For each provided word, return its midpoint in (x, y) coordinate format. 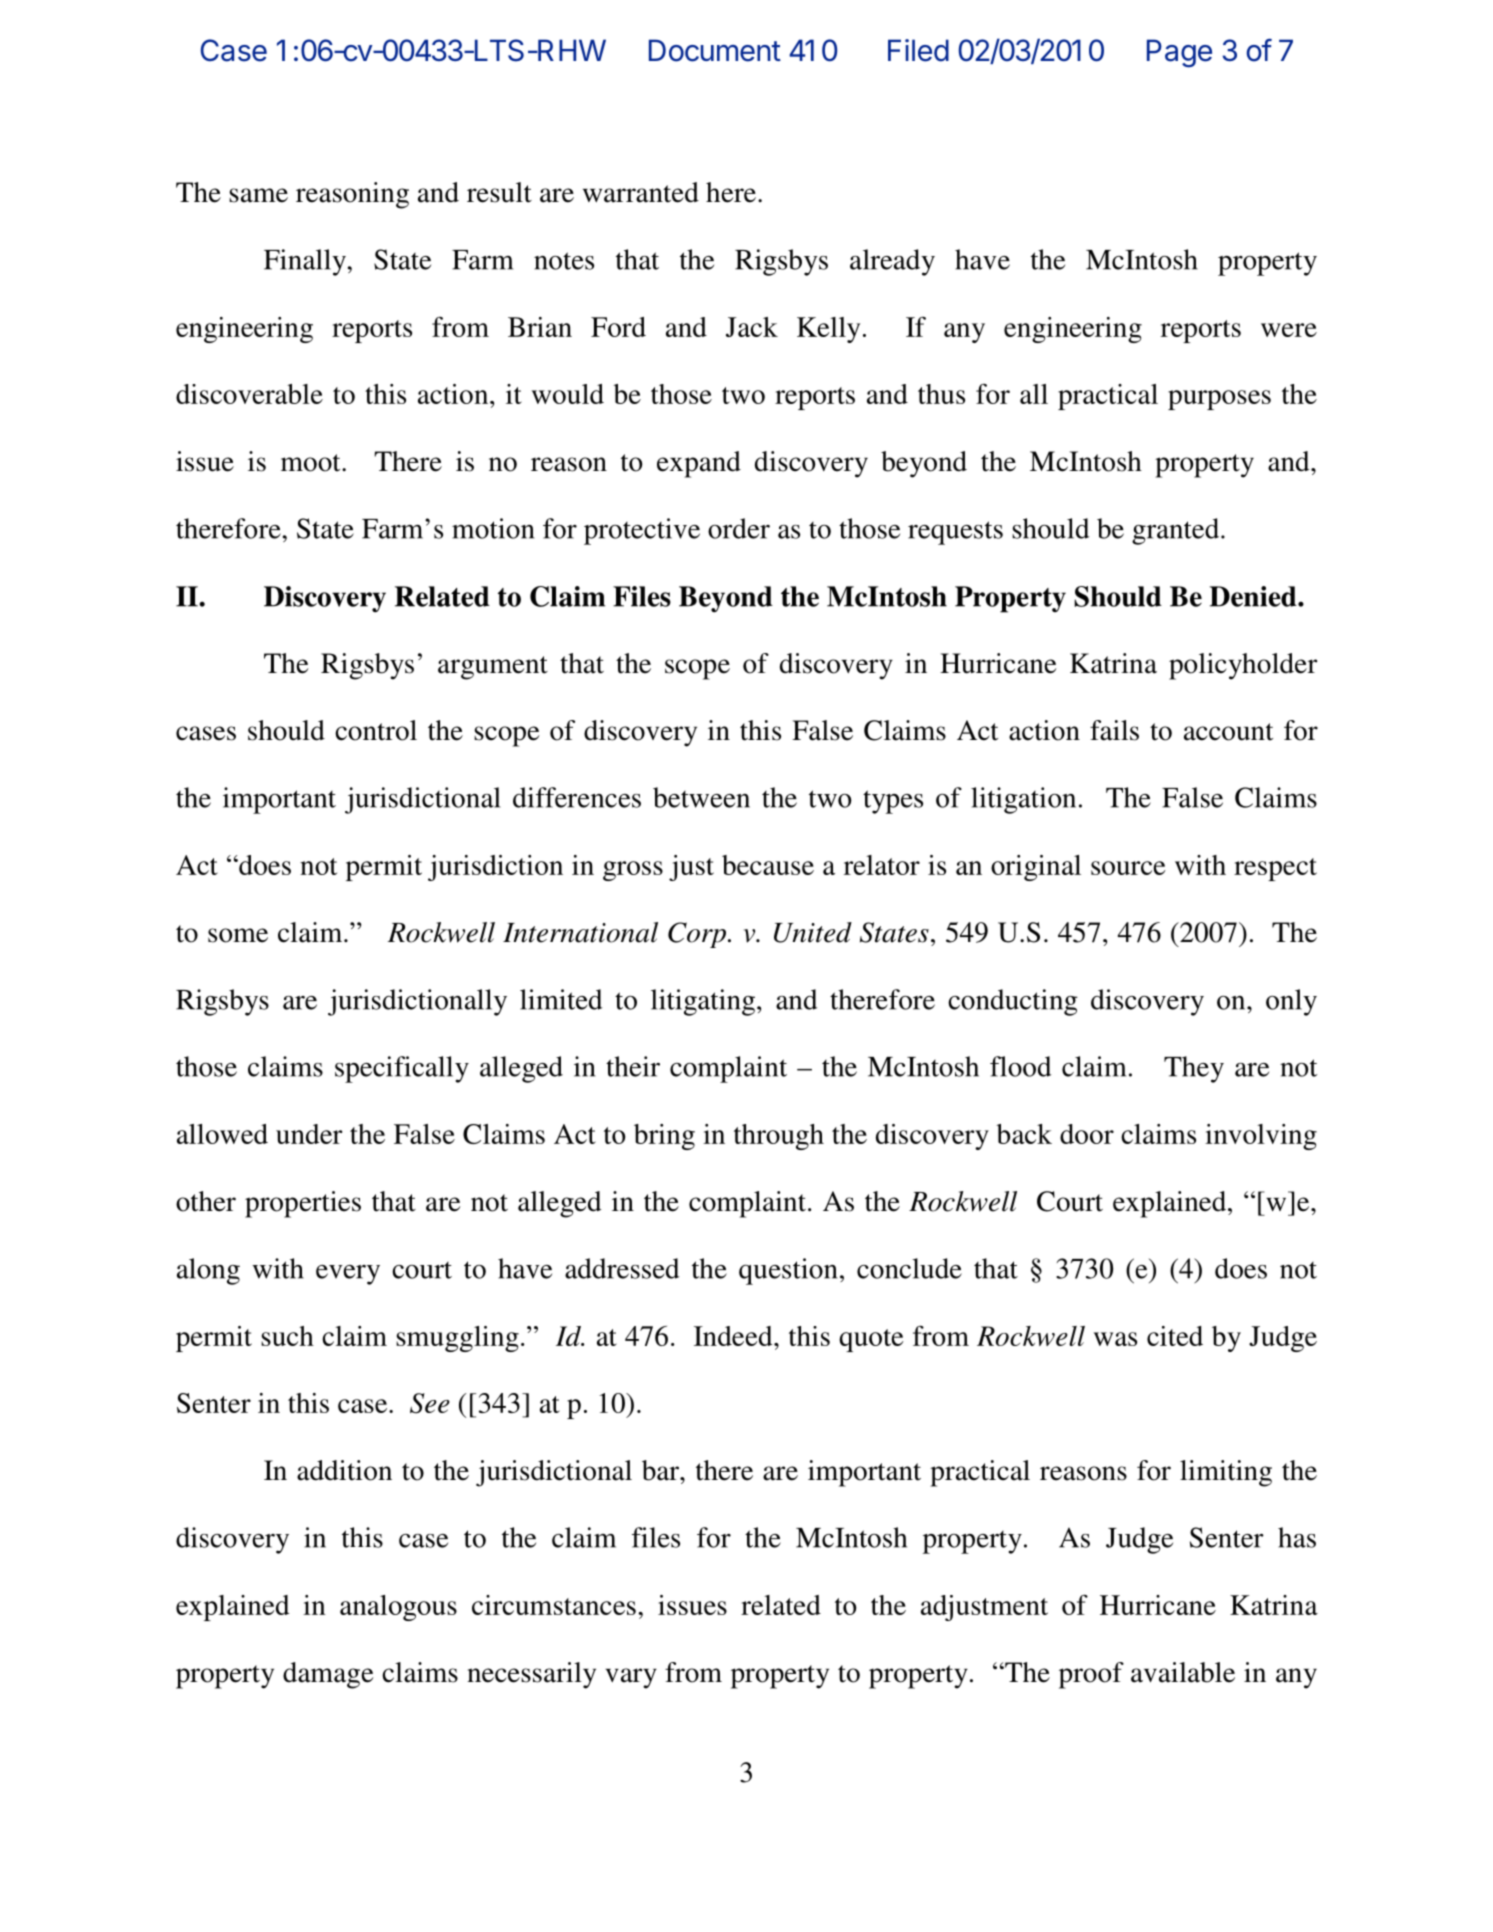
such (287, 1336)
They (1194, 1069)
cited (1175, 1336)
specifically (402, 1069)
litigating (703, 1002)
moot (312, 463)
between (701, 797)
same (258, 195)
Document (715, 50)
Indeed (734, 1336)
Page (1179, 53)
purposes (1219, 400)
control (376, 730)
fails (1114, 730)
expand (699, 464)
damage (328, 1675)
